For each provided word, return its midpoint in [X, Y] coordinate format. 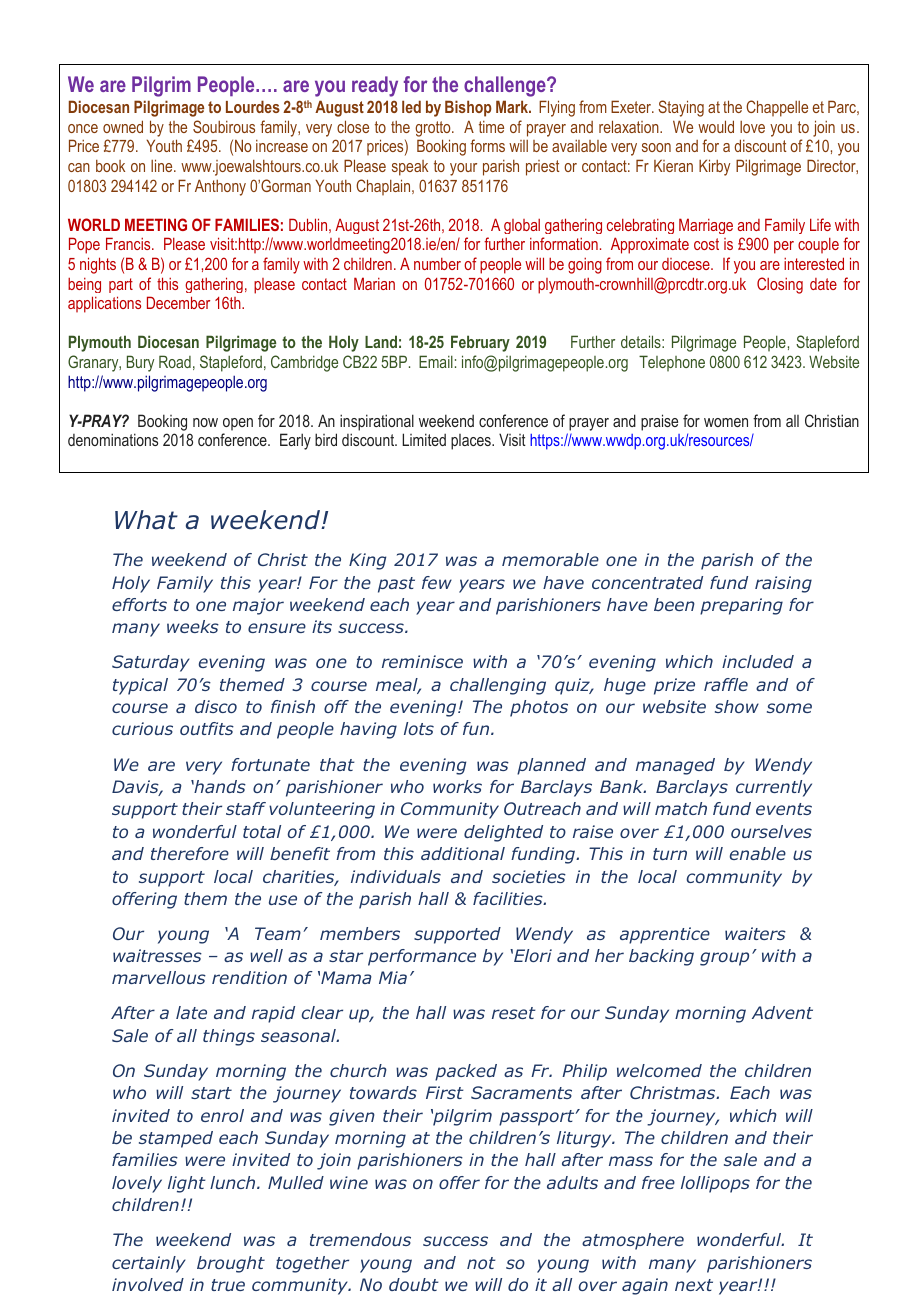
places [472, 442]
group [724, 959]
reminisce [422, 661]
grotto [434, 129]
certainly [149, 1264]
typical [140, 686]
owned [123, 126]
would [716, 126]
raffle [726, 684]
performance [422, 957]
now [205, 422]
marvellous [159, 977]
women [726, 422]
